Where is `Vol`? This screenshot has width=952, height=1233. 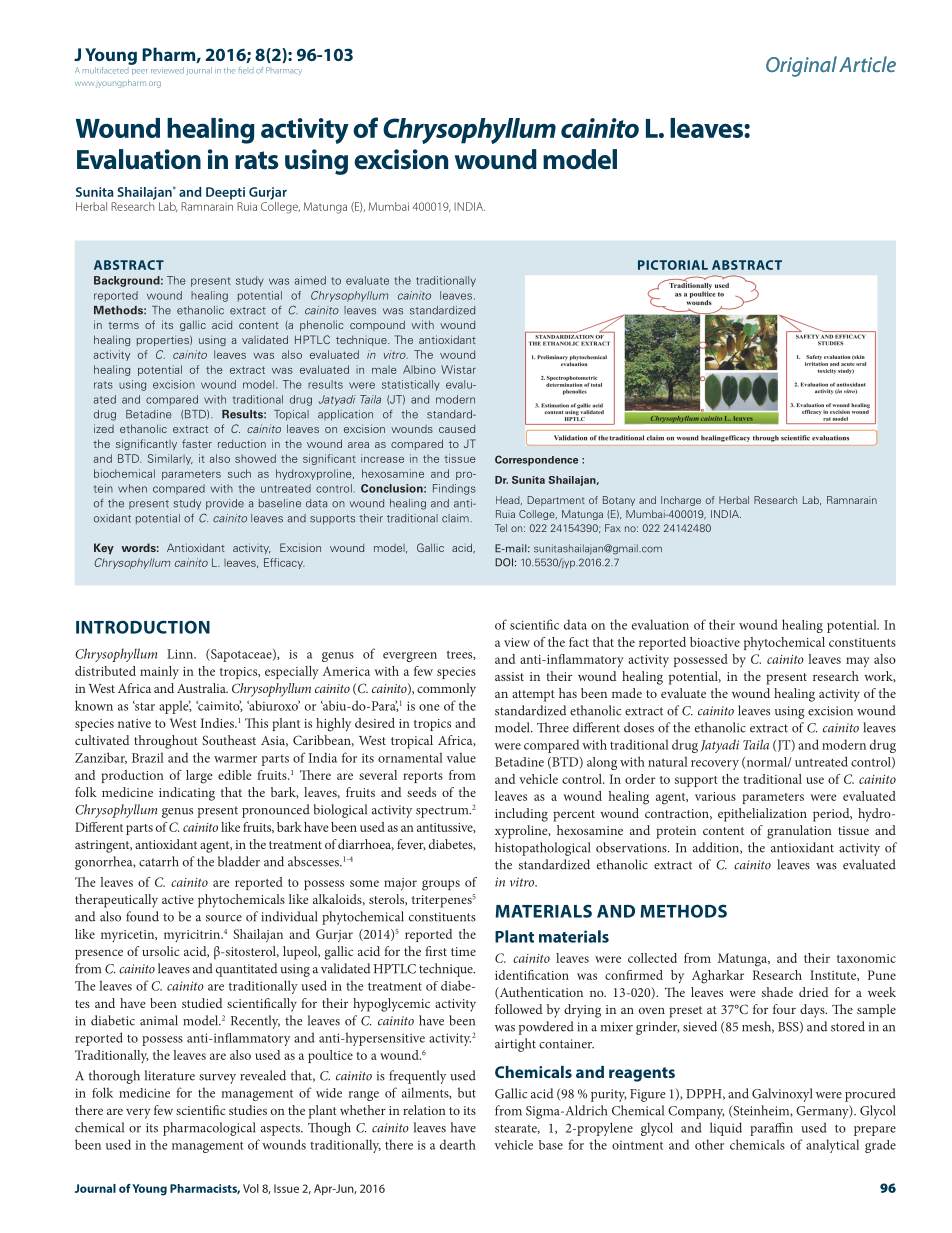 Vol is located at coordinates (251, 1188).
